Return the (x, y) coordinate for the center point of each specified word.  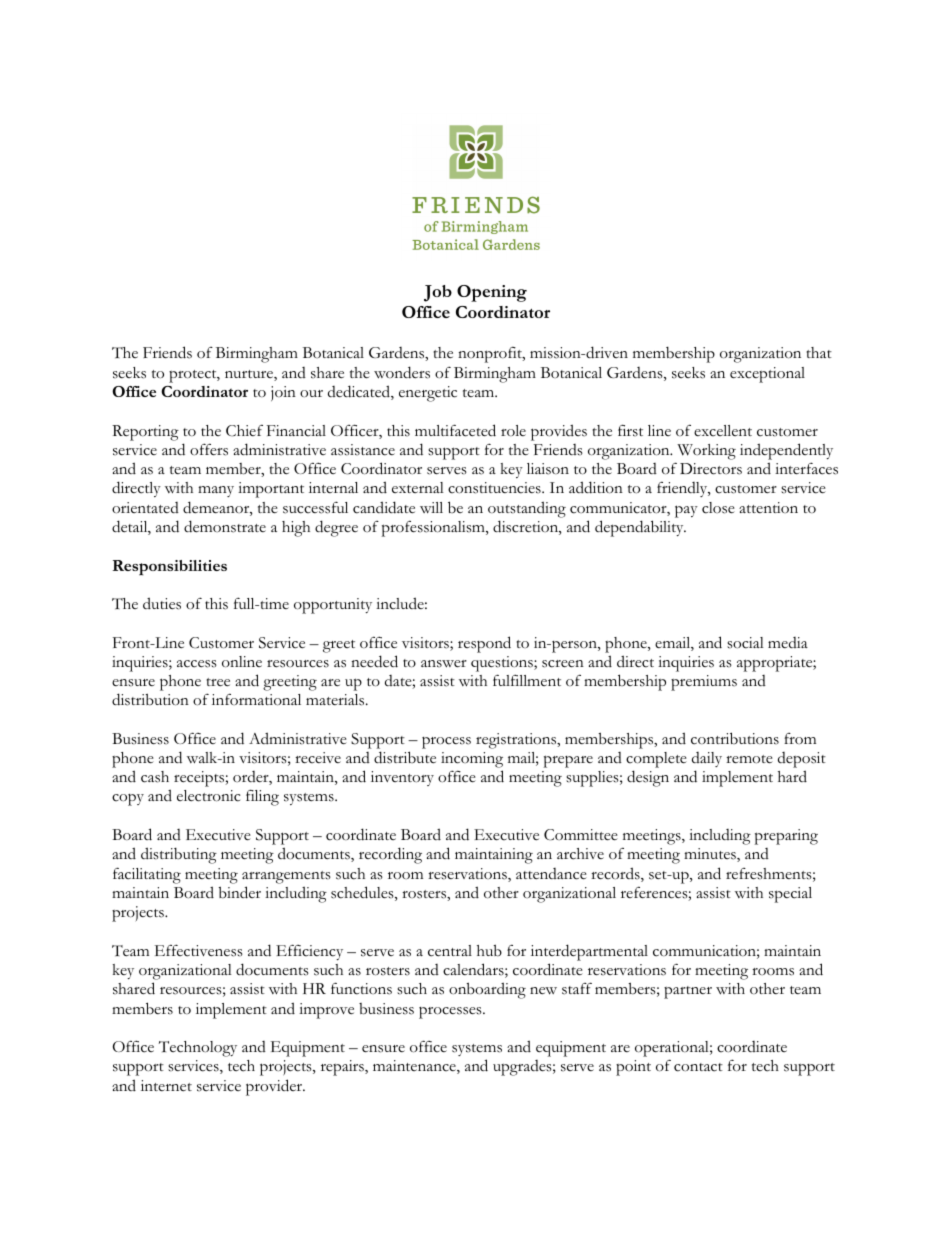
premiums (704, 683)
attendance (551, 874)
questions (503, 664)
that (819, 352)
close (718, 508)
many (216, 491)
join (283, 393)
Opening (492, 293)
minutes (711, 855)
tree (218, 682)
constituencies (495, 488)
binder (239, 892)
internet (166, 1086)
